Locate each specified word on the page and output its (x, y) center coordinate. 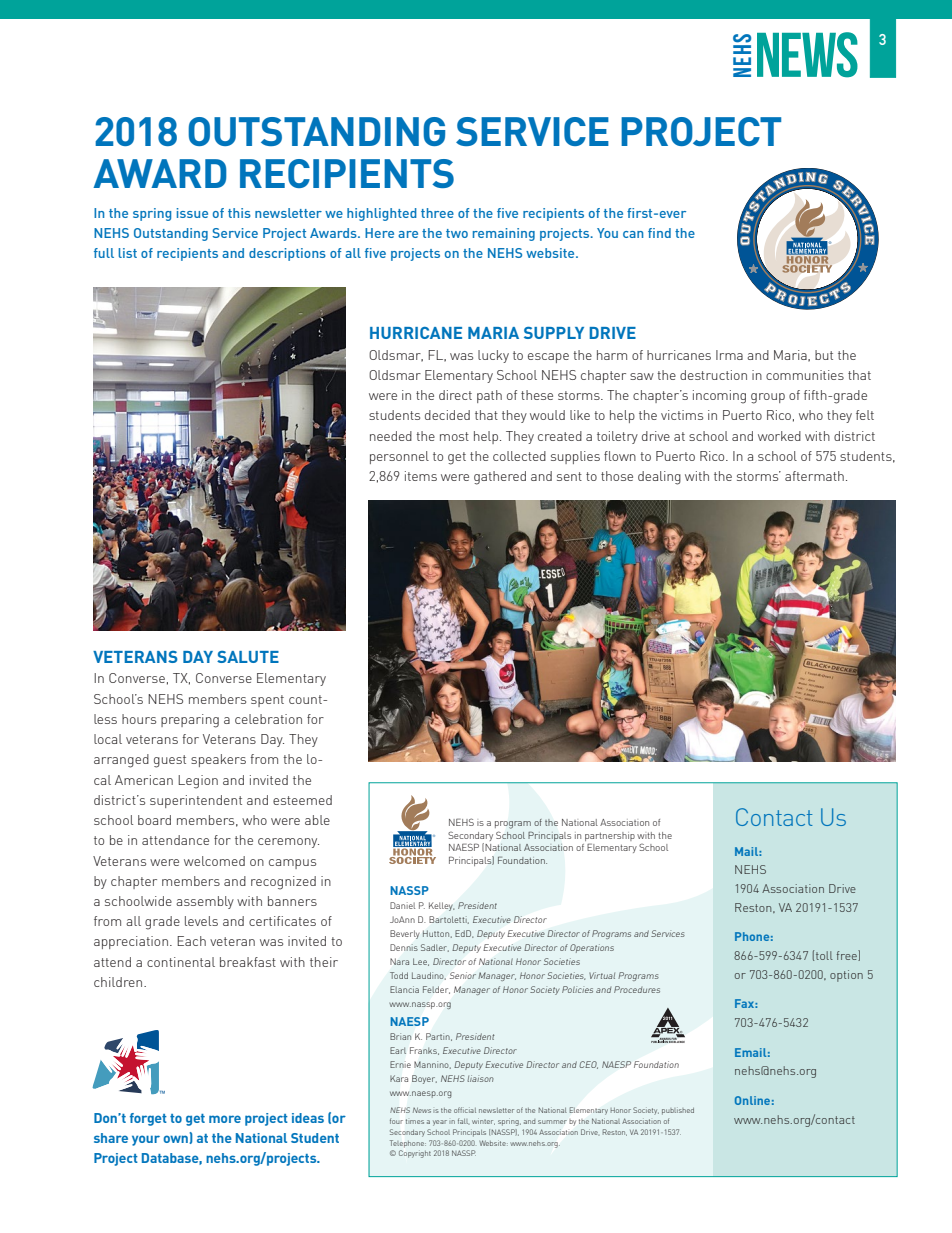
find (659, 233)
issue (192, 213)
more (225, 1119)
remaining (504, 234)
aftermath (814, 476)
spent (267, 701)
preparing (190, 721)
